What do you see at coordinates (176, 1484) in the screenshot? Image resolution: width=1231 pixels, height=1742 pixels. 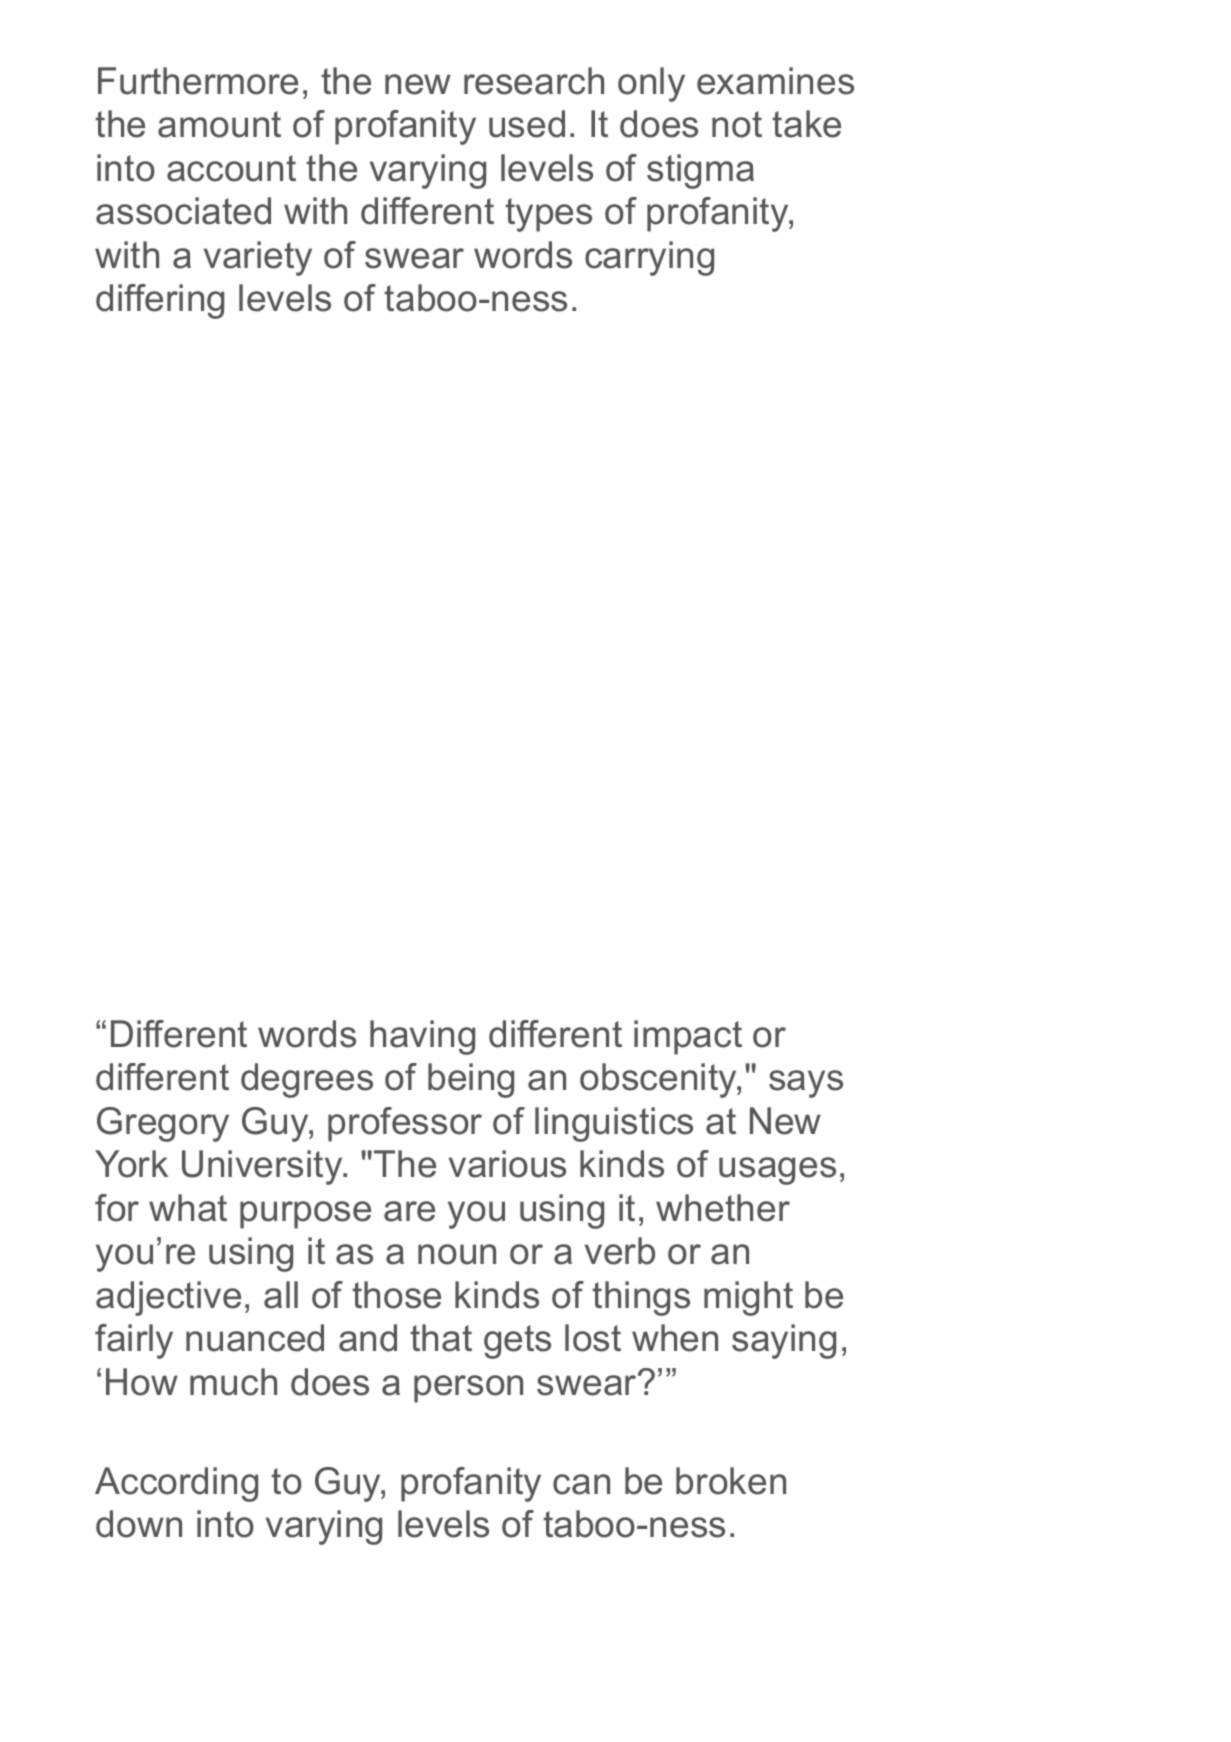 I see `According` at bounding box center [176, 1484].
